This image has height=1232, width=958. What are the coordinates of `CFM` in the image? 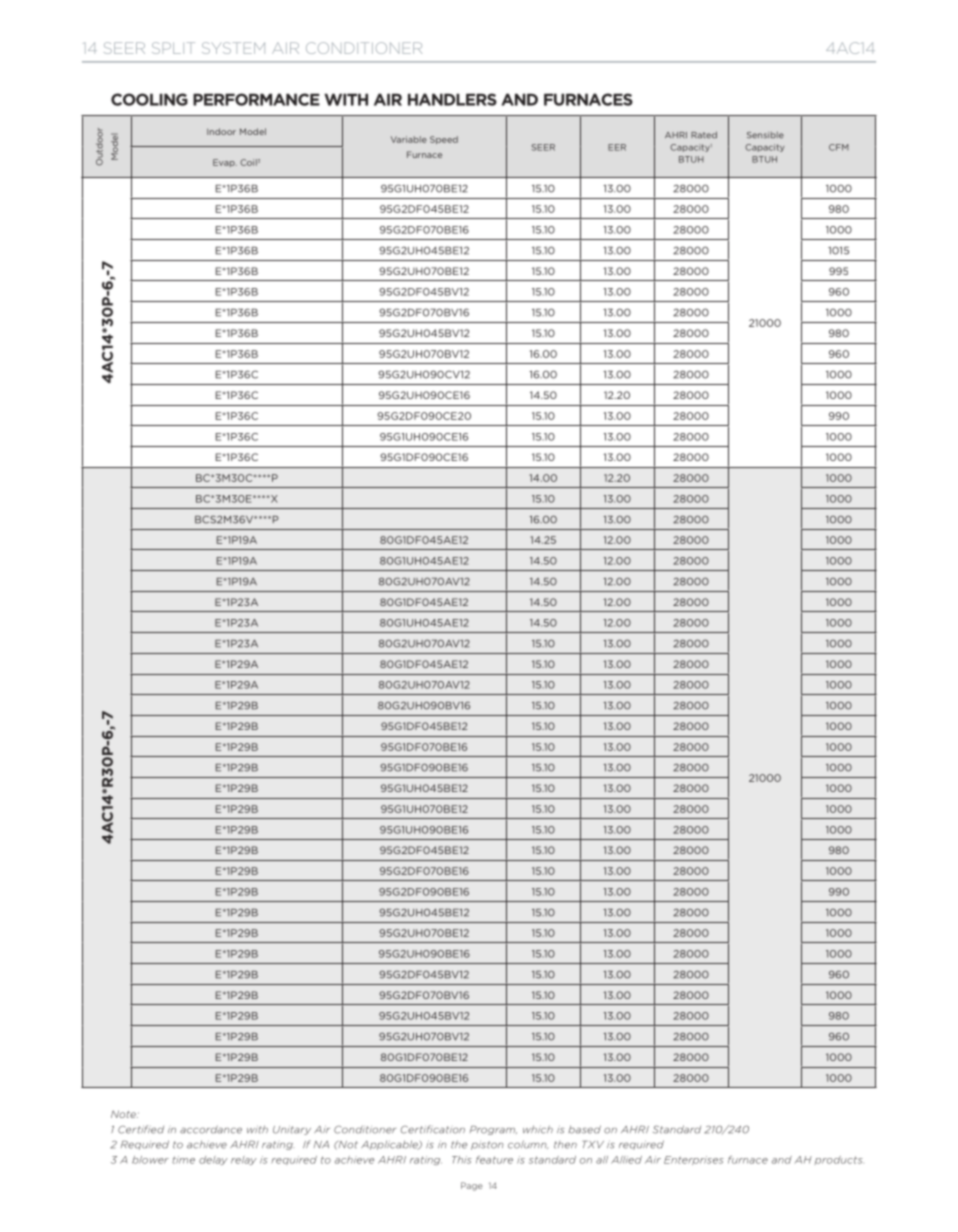 It's located at (839, 147).
